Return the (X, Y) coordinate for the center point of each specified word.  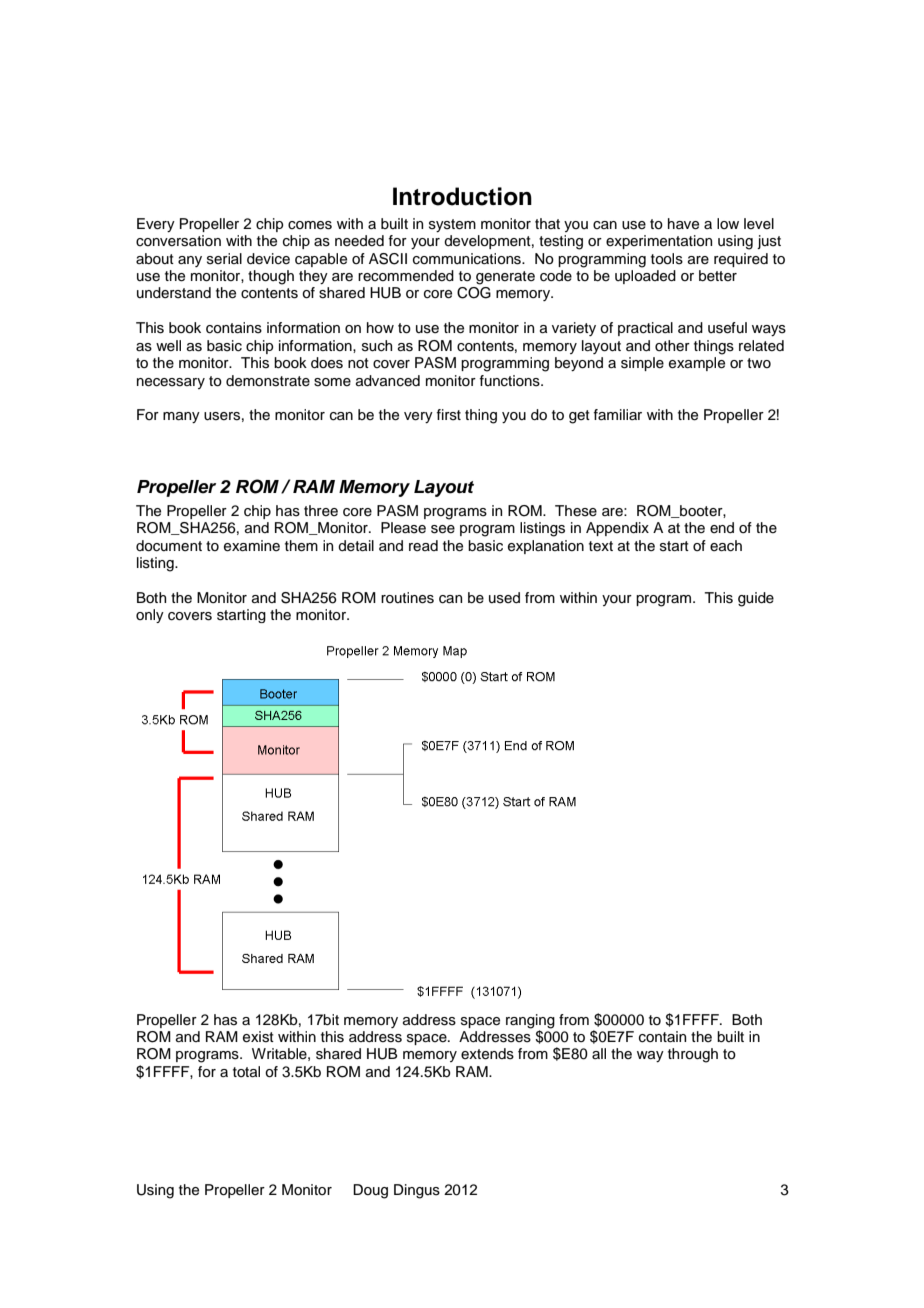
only (150, 616)
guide (756, 599)
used (504, 598)
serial (224, 259)
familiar (618, 414)
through (693, 1055)
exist (258, 1037)
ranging (530, 1021)
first (449, 415)
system (452, 225)
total (246, 1071)
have (683, 224)
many (181, 417)
